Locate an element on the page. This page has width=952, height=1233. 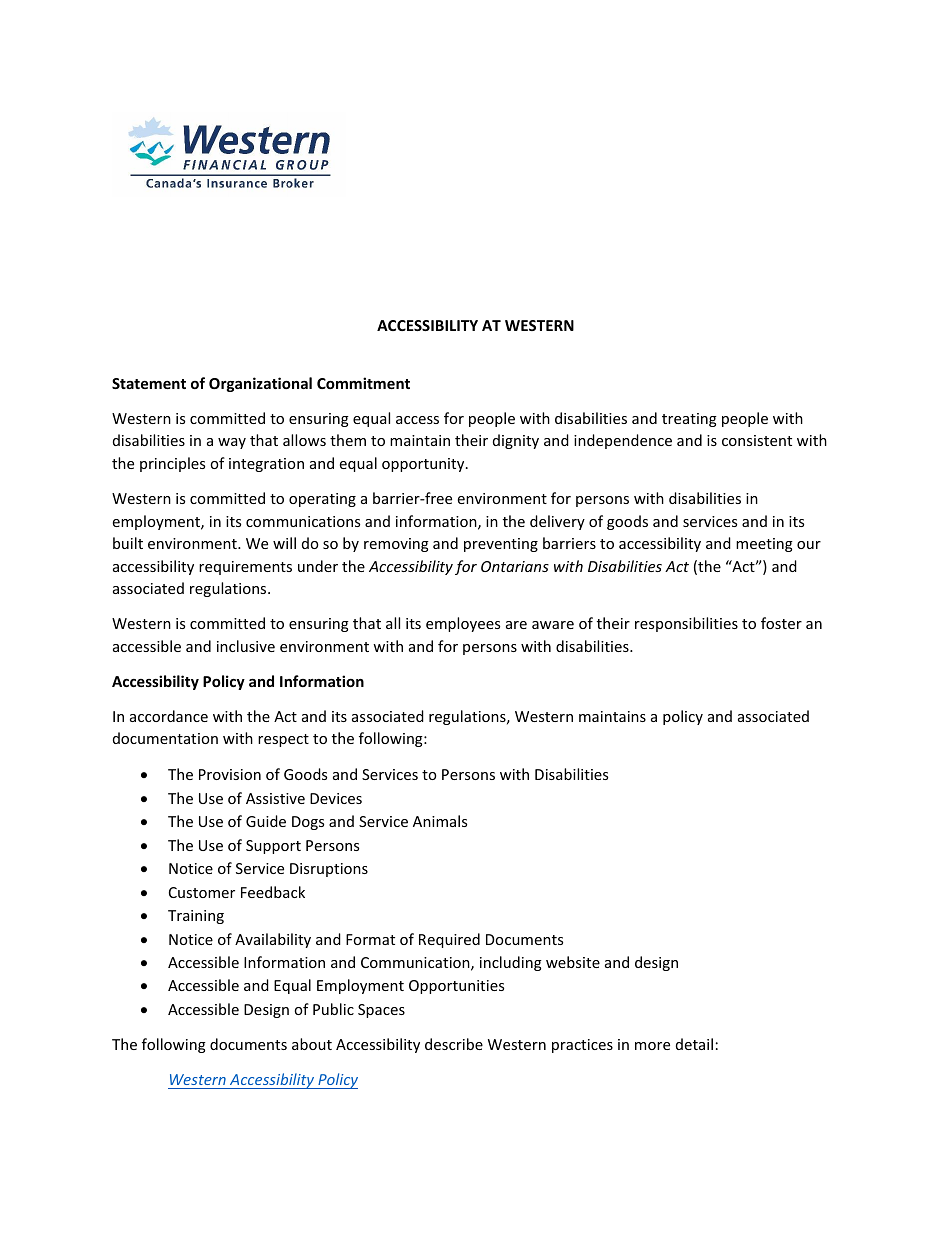
treating is located at coordinates (689, 420).
